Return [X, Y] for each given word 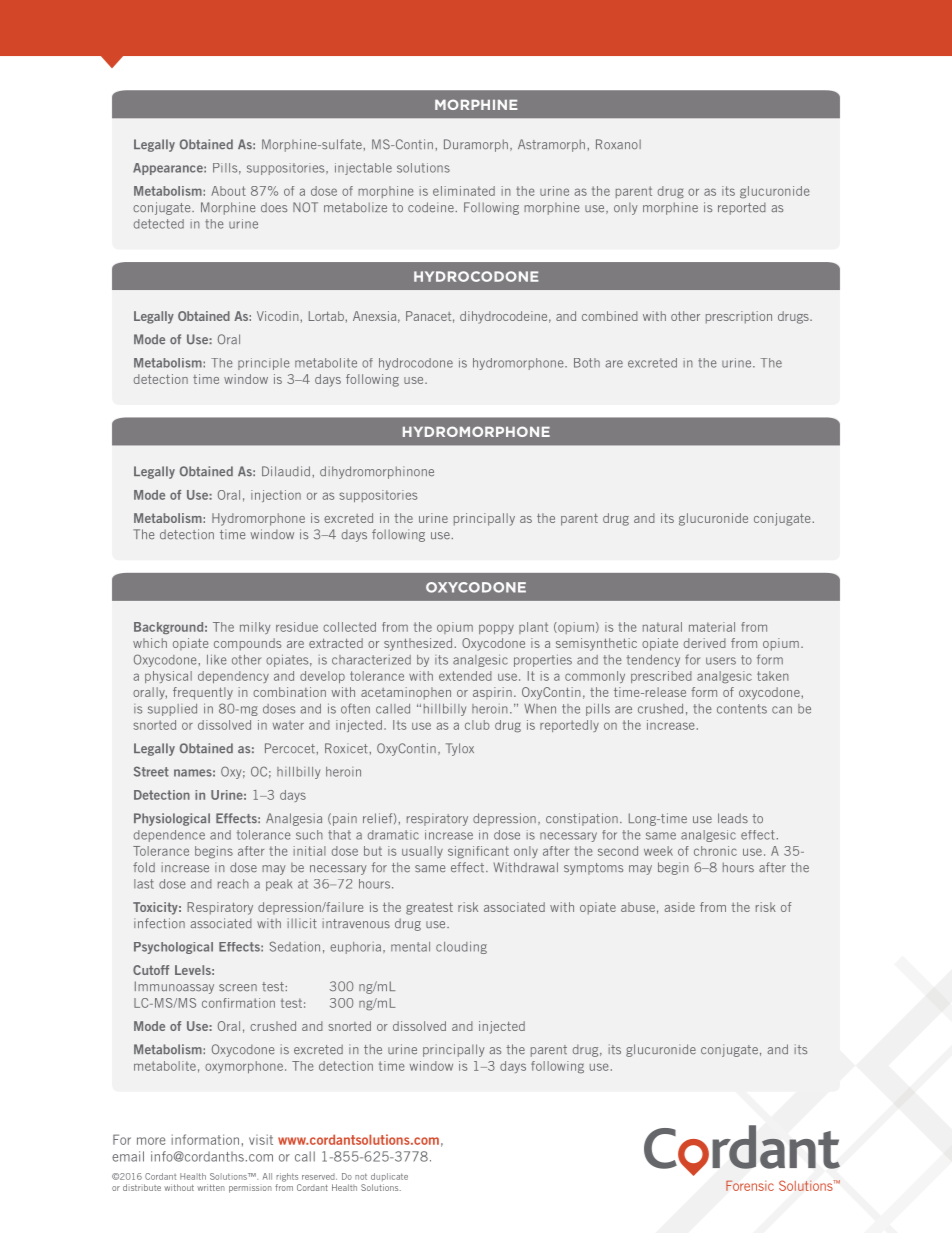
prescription [739, 317]
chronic [715, 851]
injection [276, 496]
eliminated [464, 191]
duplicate [389, 1177]
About [228, 191]
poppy [496, 629]
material [712, 627]
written [211, 1187]
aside [679, 907]
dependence [169, 836]
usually [422, 852]
